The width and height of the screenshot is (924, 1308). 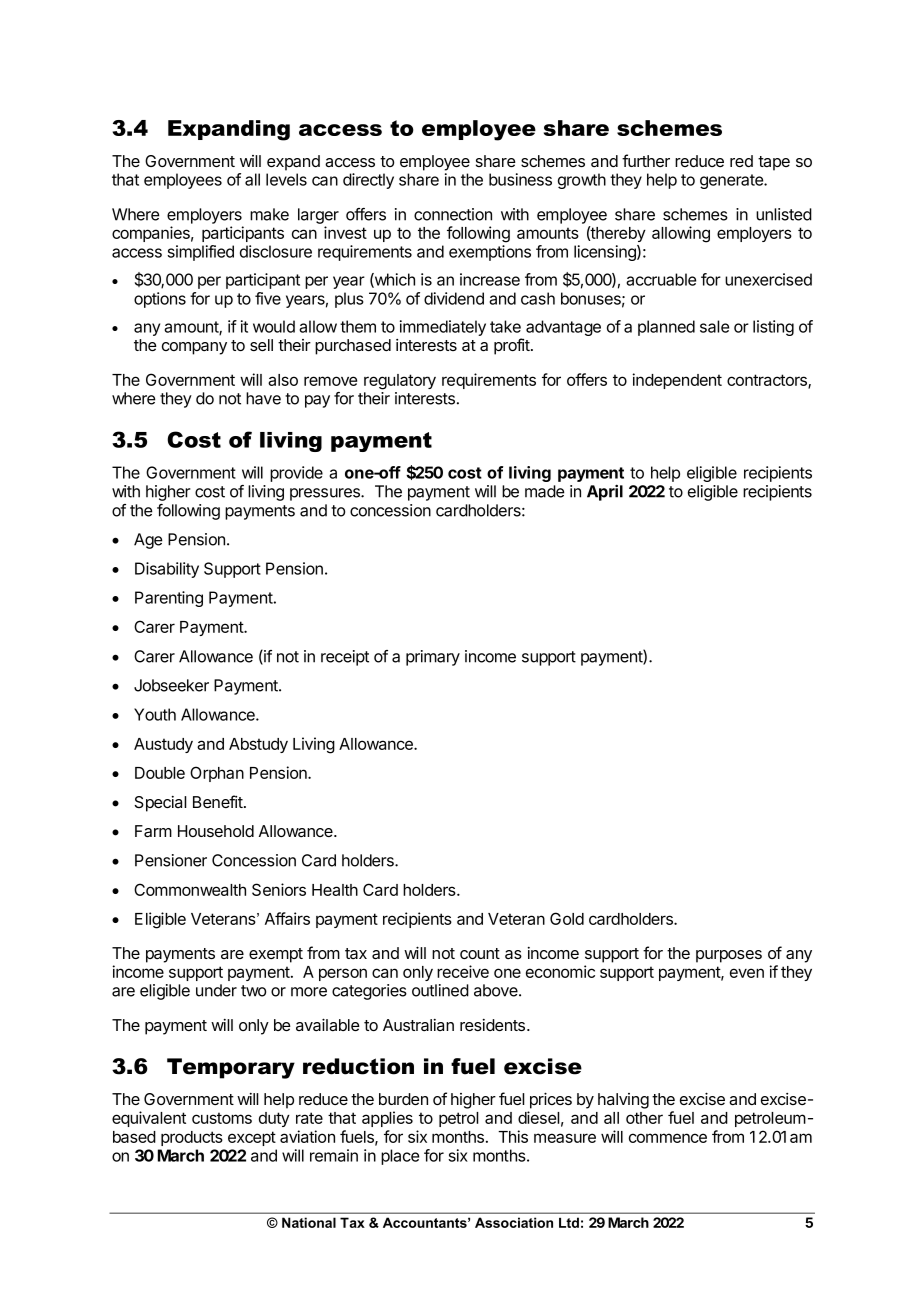 What do you see at coordinates (605, 492) in the screenshot?
I see `April` at bounding box center [605, 492].
